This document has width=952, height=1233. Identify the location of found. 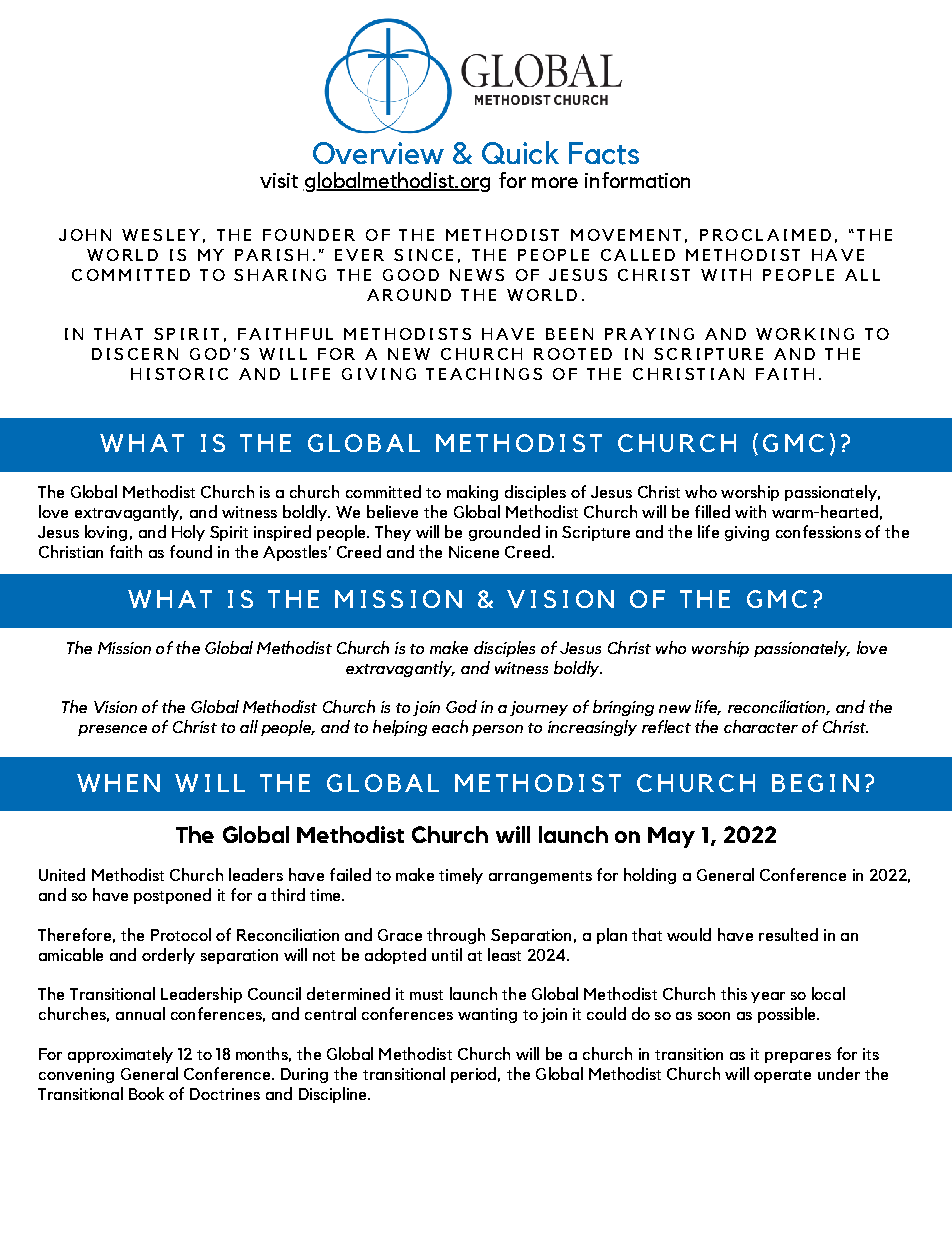
(191, 551).
